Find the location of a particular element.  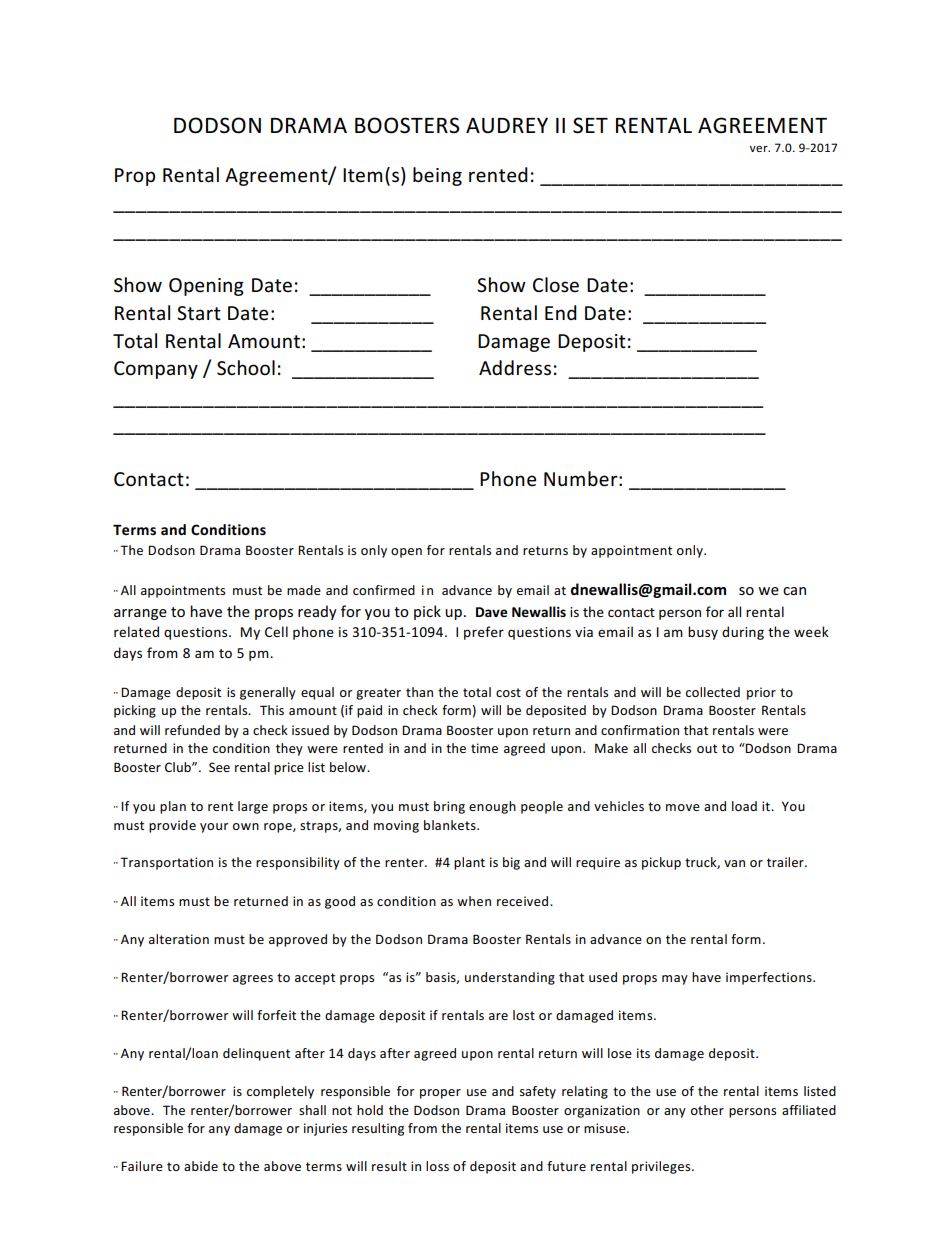

being is located at coordinates (437, 176).
